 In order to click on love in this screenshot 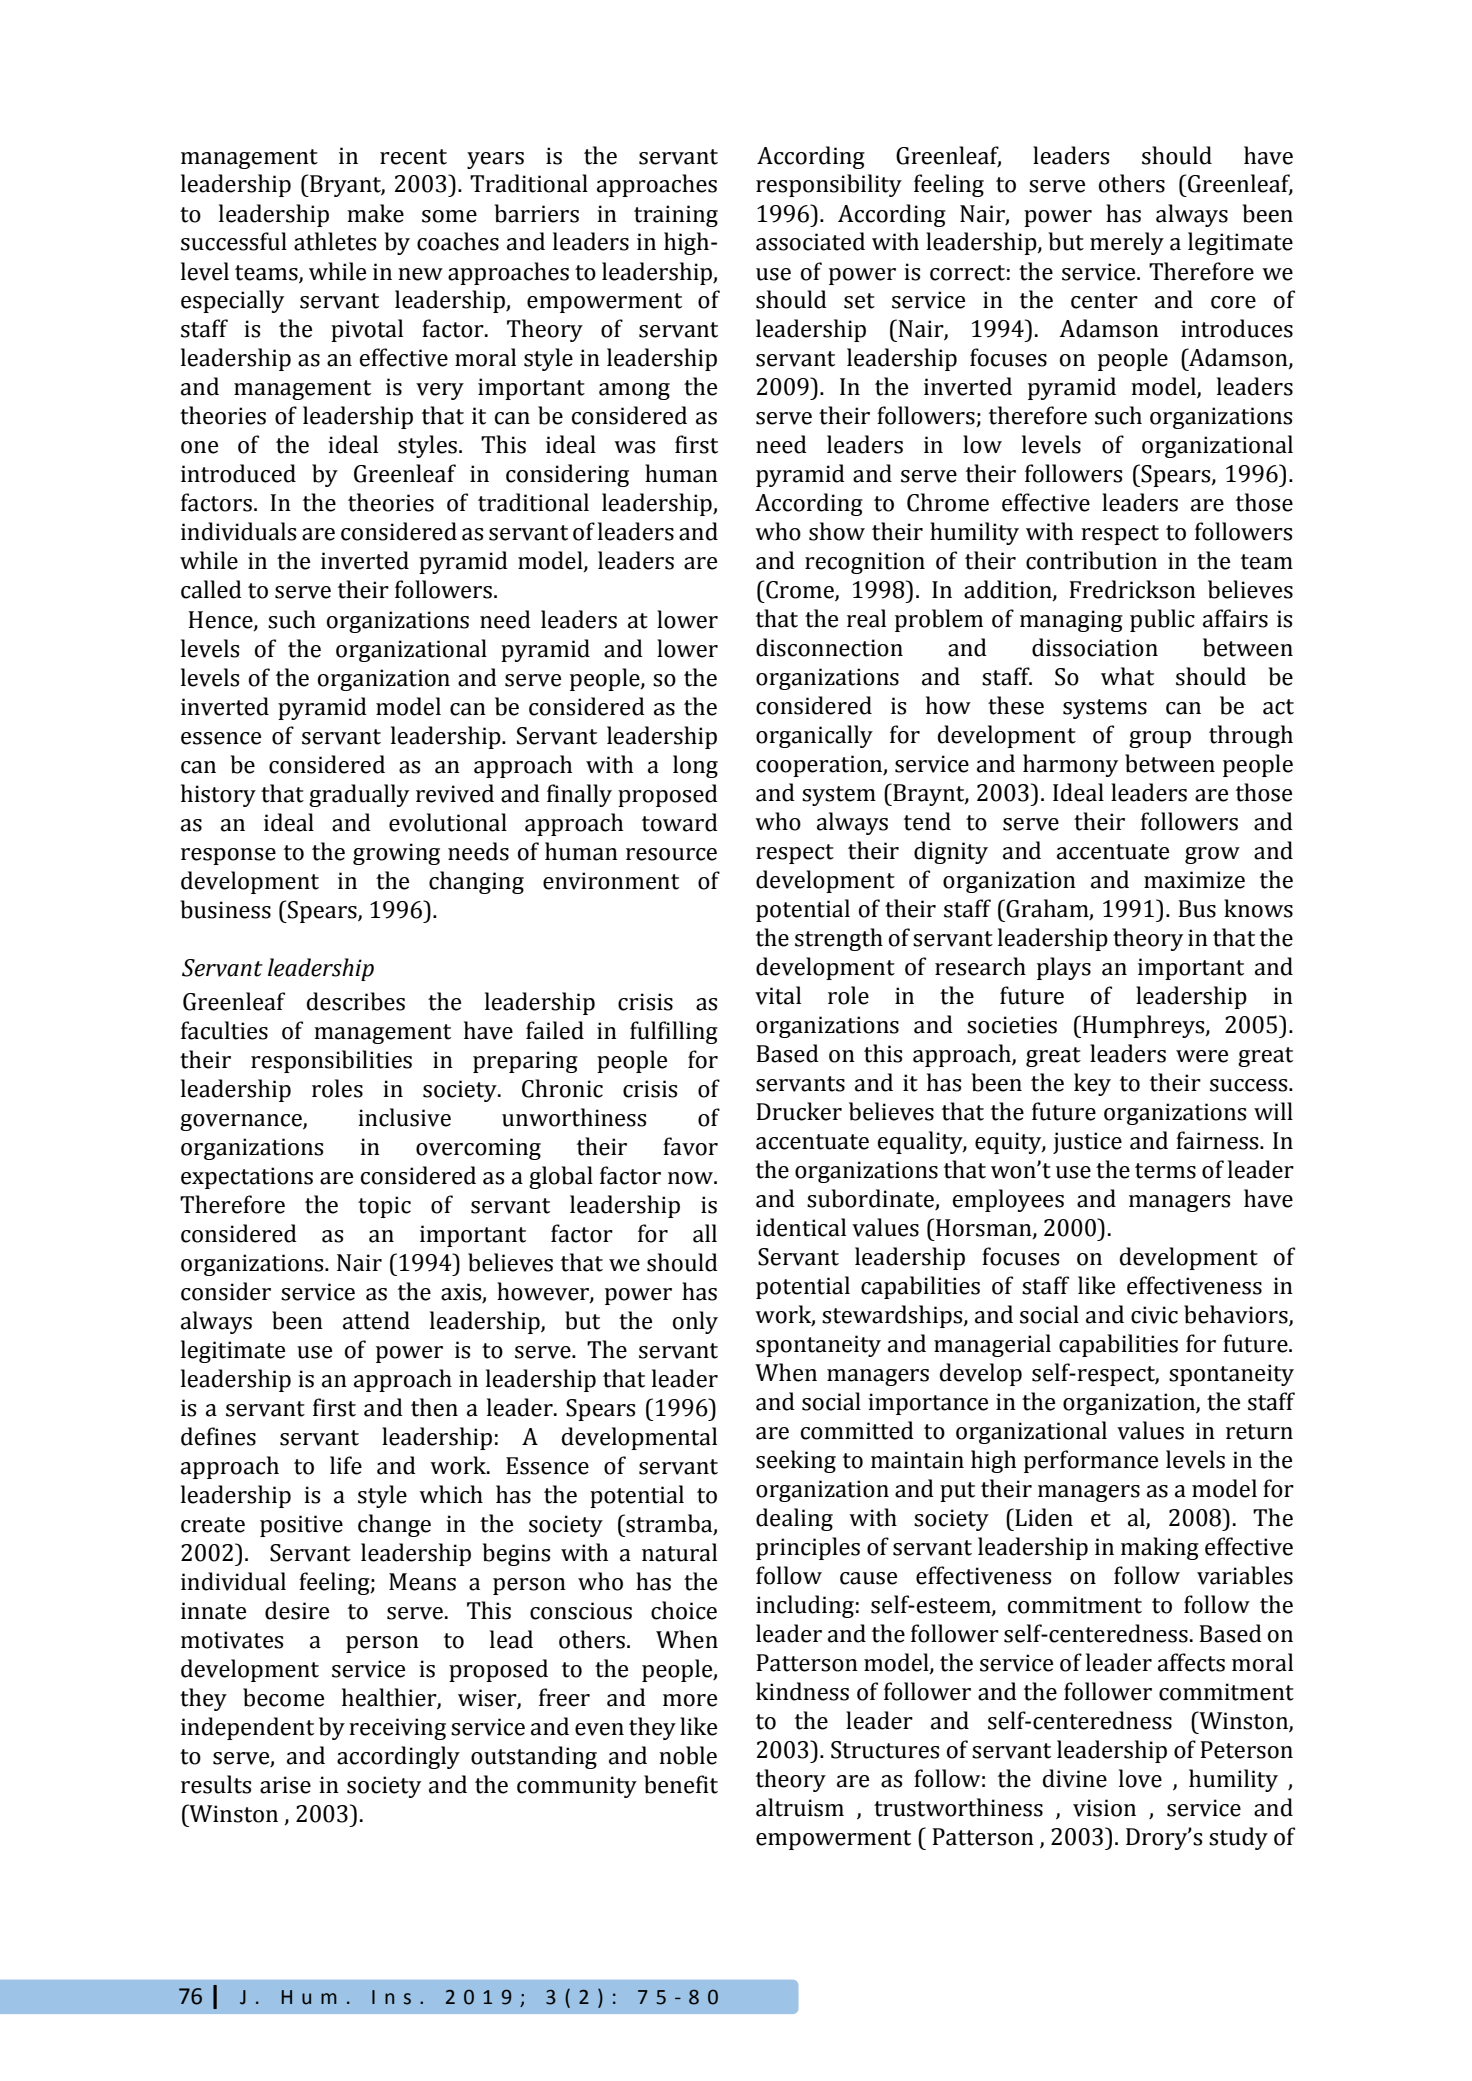, I will do `click(1140, 1778)`.
